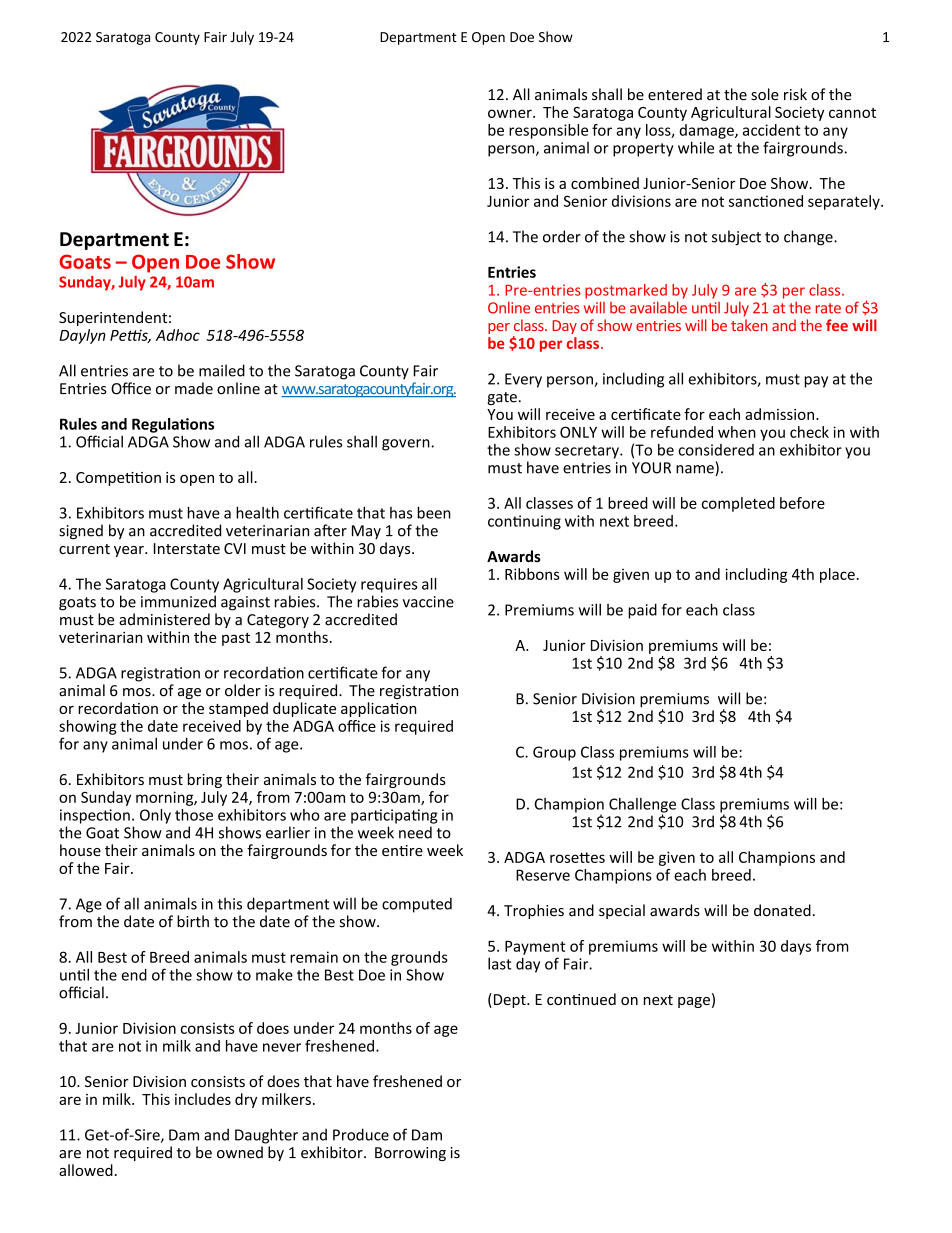  I want to click on Adhoc, so click(178, 335).
